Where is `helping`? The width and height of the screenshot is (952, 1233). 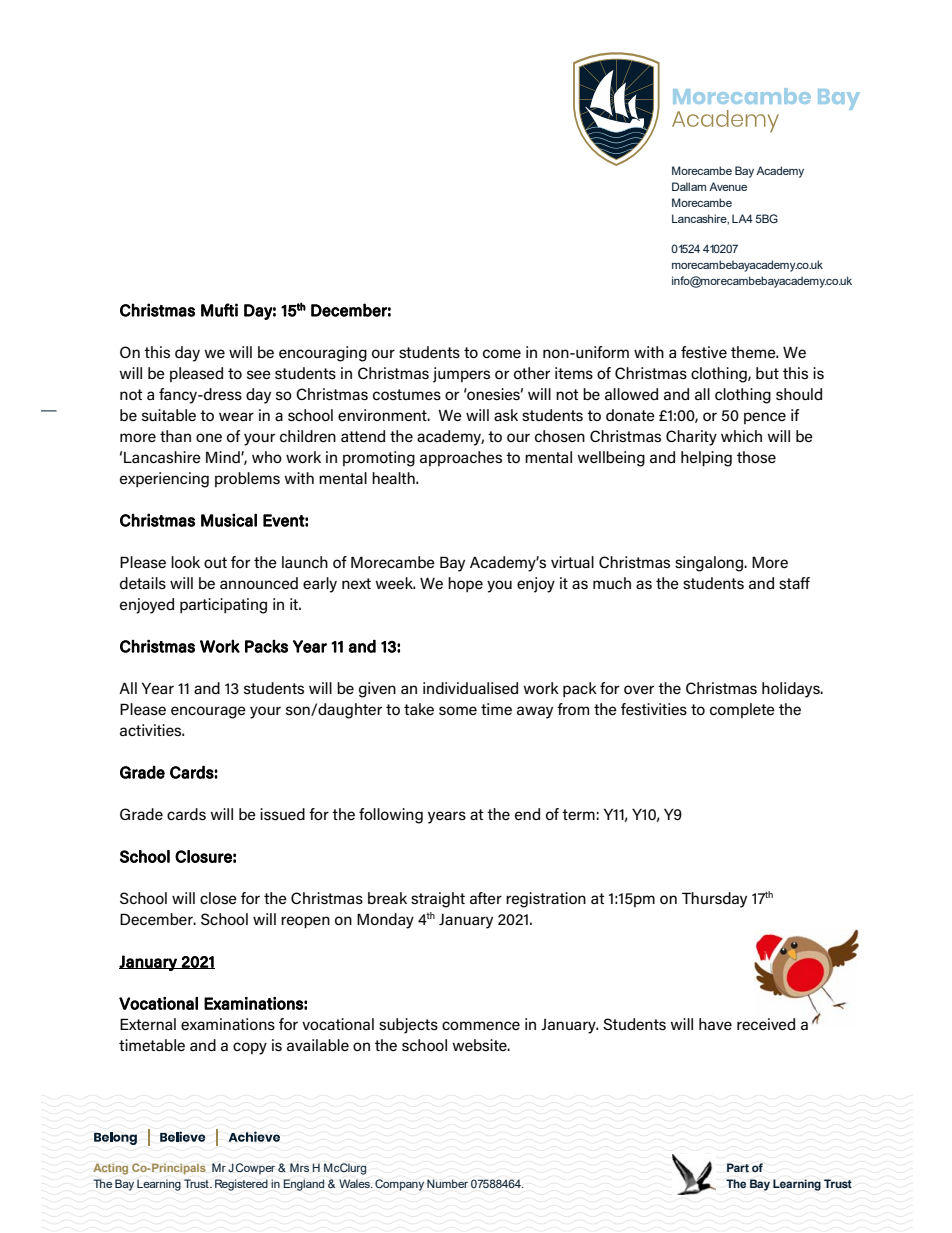
helping is located at coordinates (706, 459).
